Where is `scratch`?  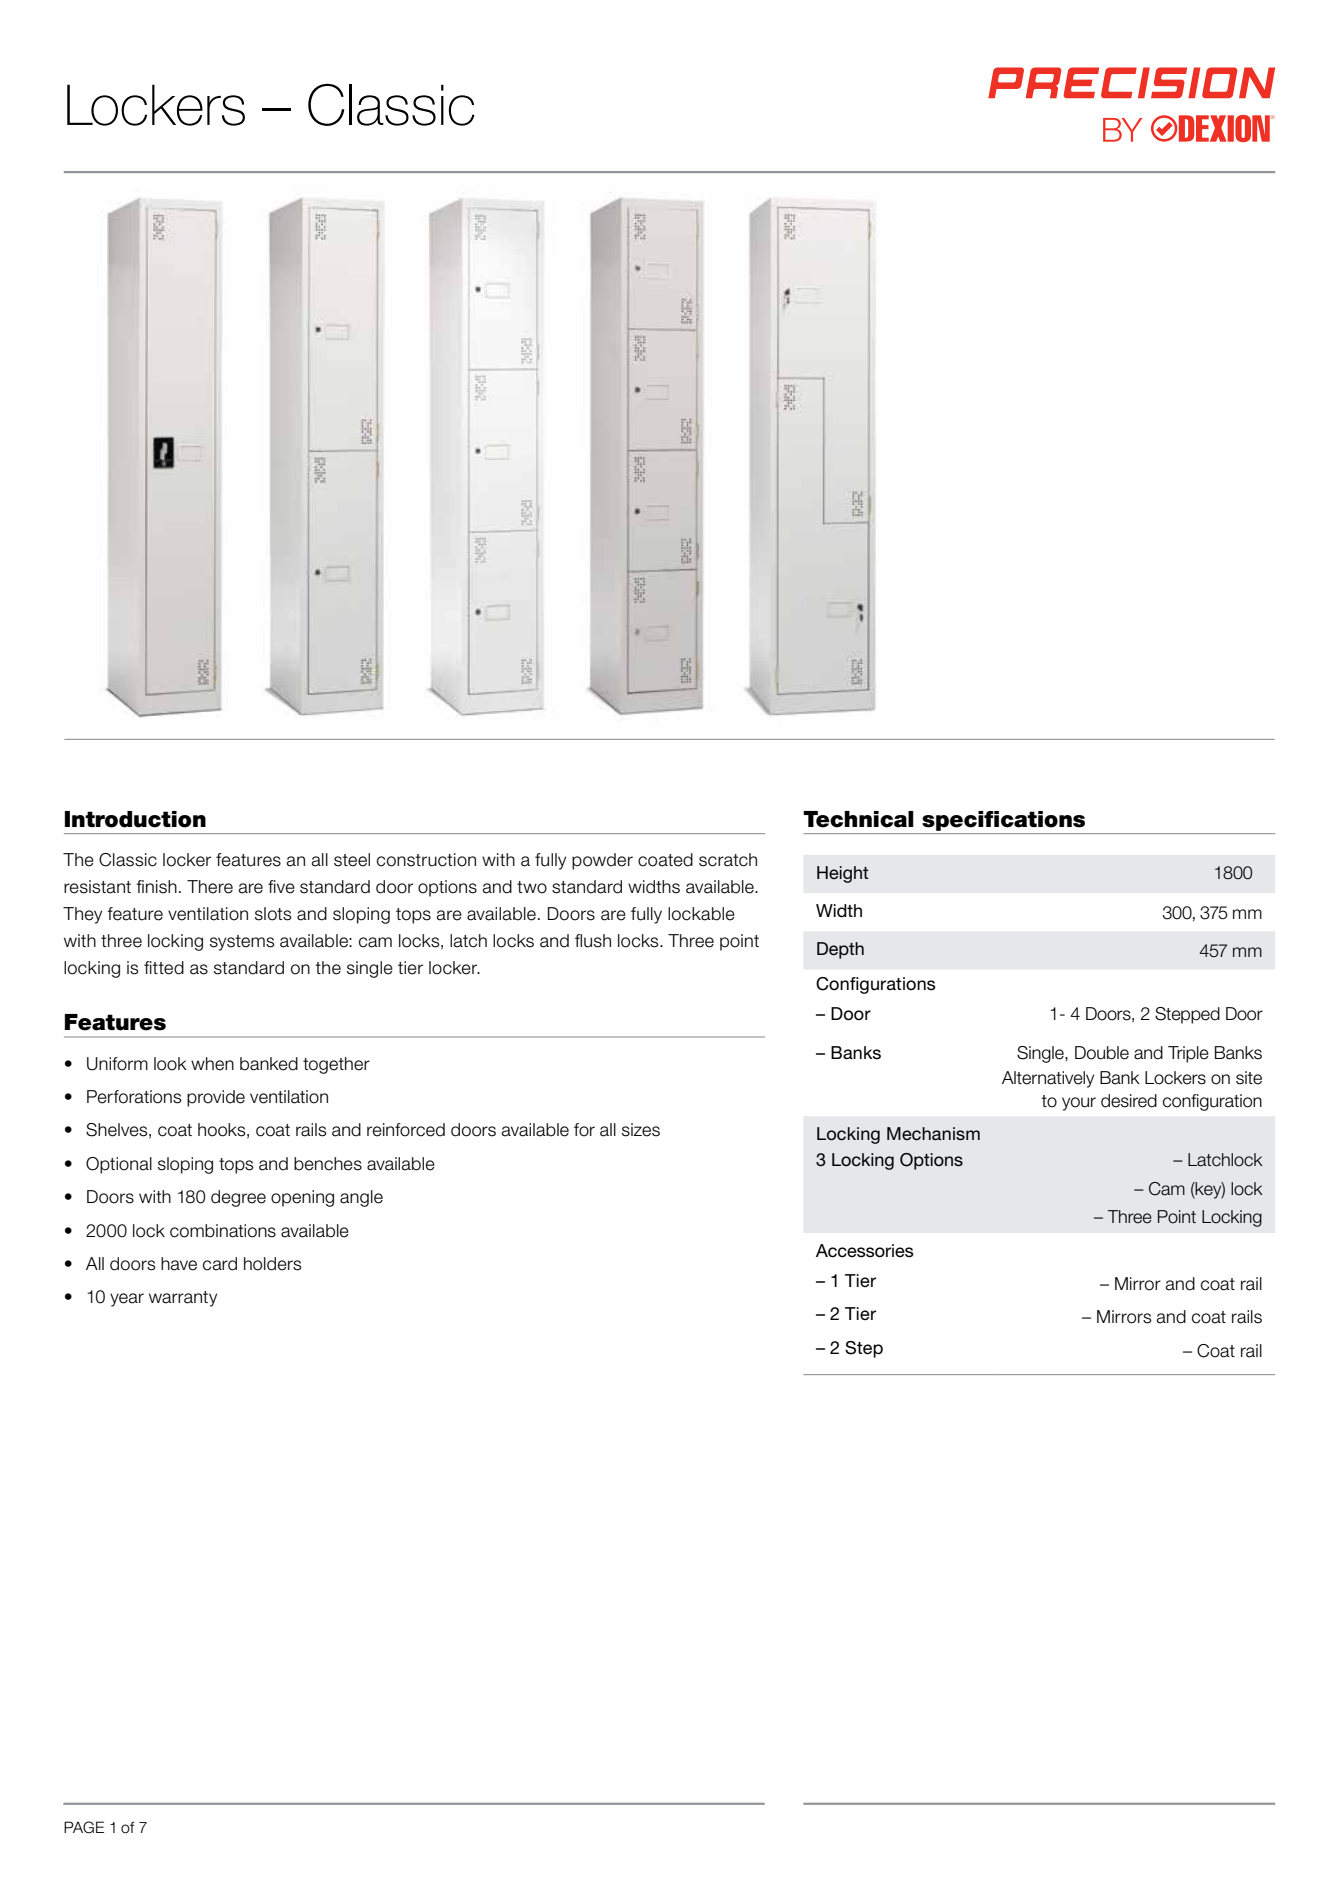
scratch is located at coordinates (728, 860).
